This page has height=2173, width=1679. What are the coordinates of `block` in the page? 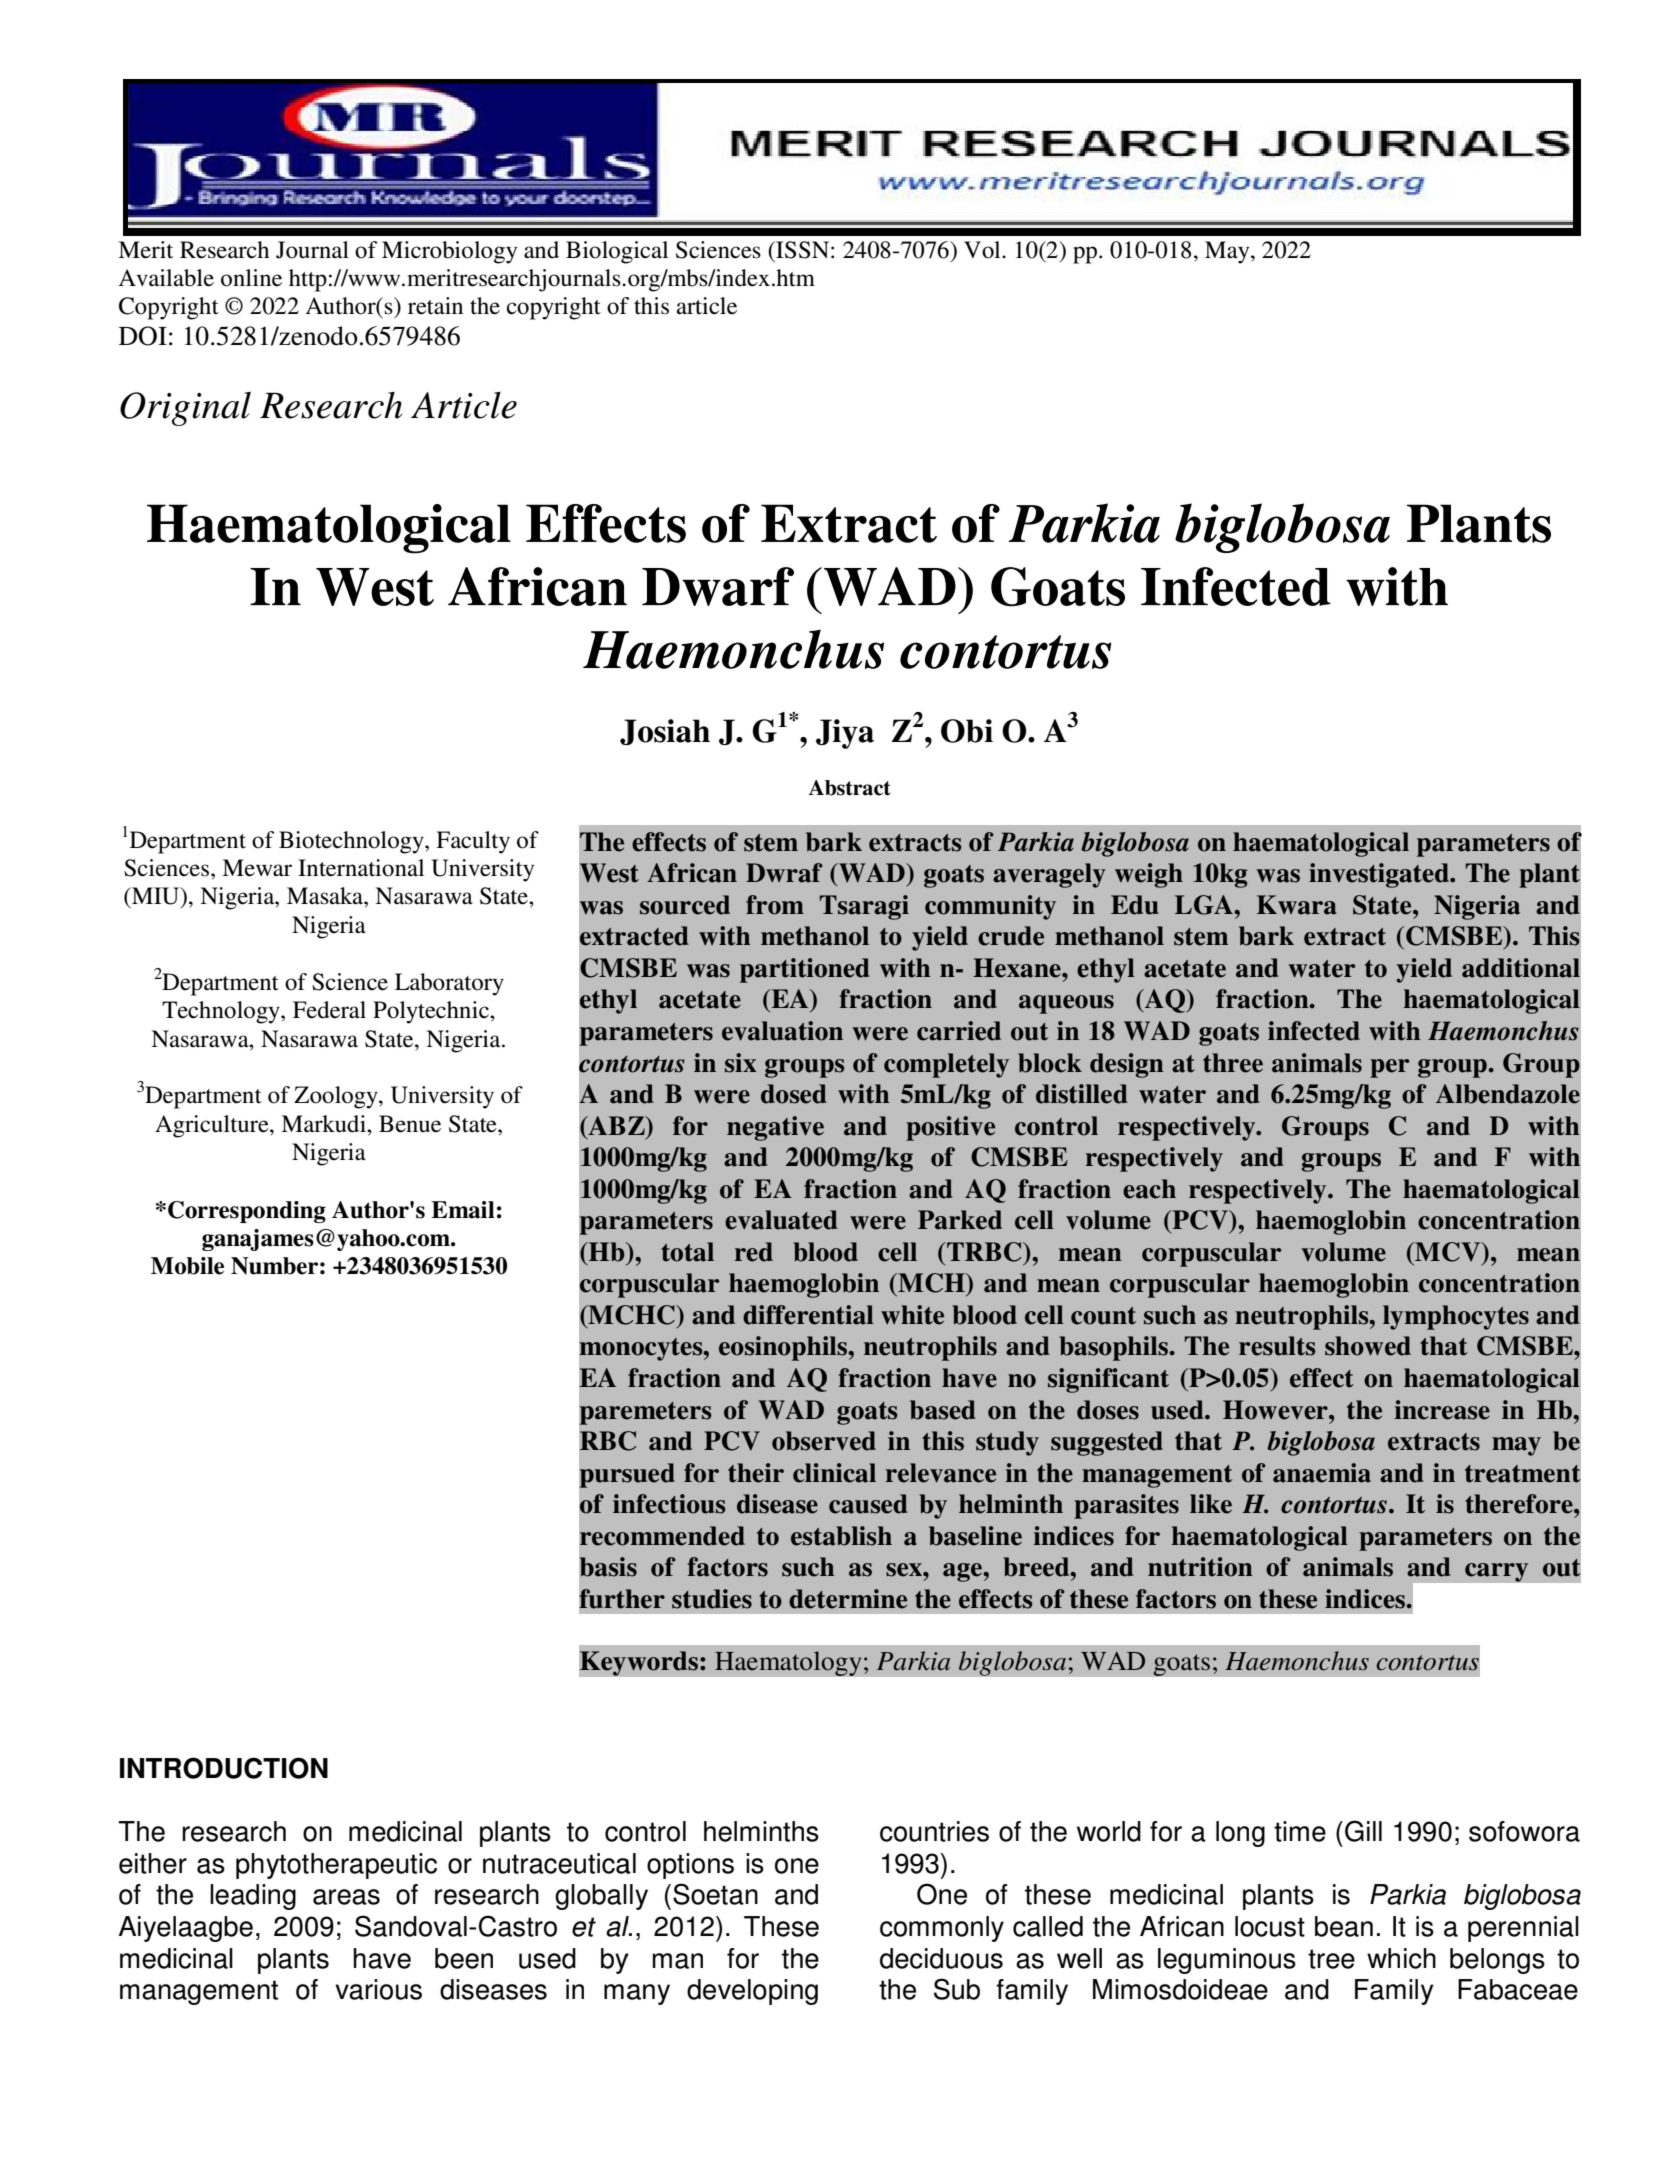 It's located at (1050, 1063).
